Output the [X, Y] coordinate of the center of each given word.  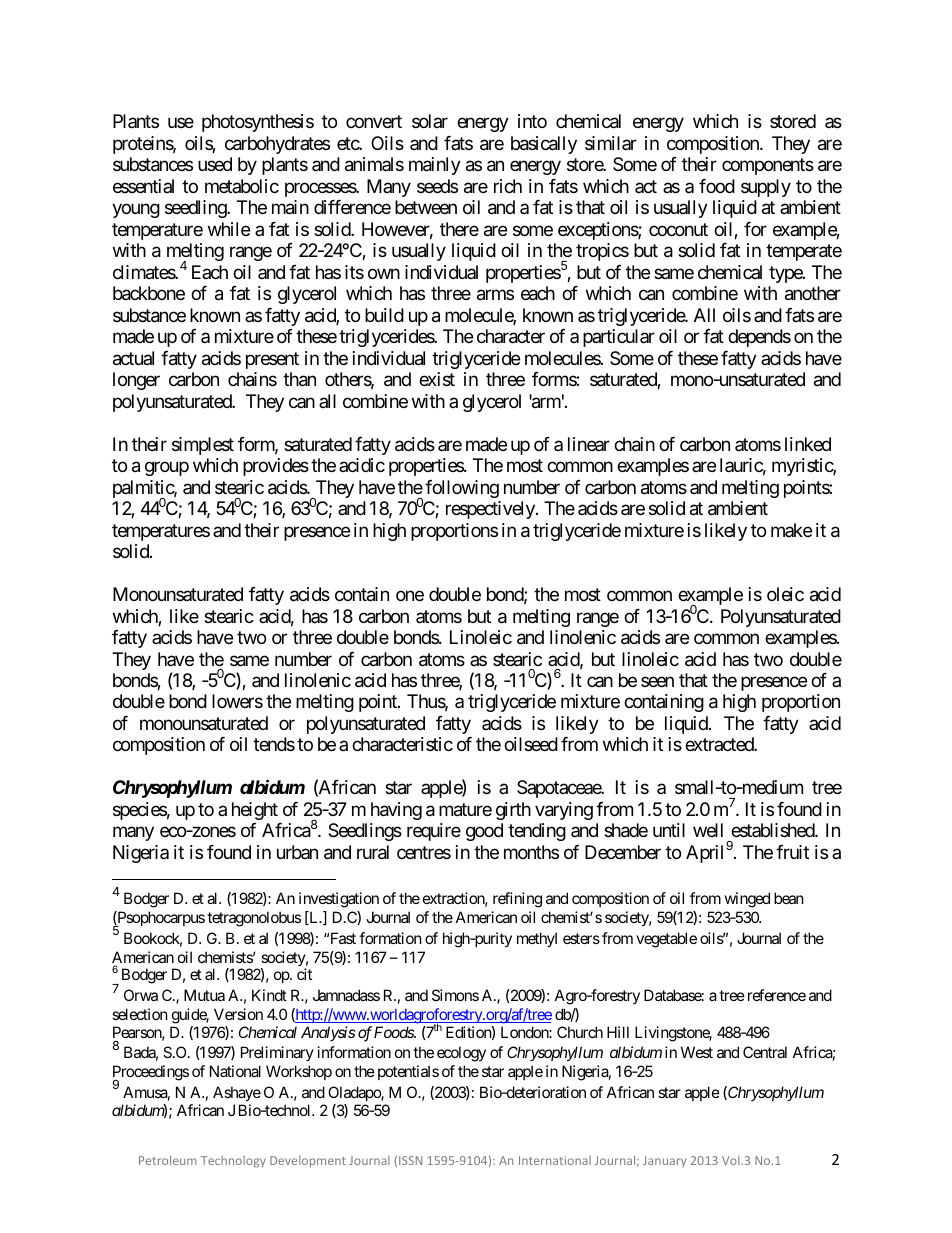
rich [508, 186]
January [664, 1161]
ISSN [410, 1160]
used [215, 164]
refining [517, 900]
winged [747, 900]
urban [297, 852]
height [255, 811]
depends [759, 338]
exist [437, 379]
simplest [203, 446]
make [791, 530]
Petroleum [168, 1160]
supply [766, 188]
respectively [491, 510]
